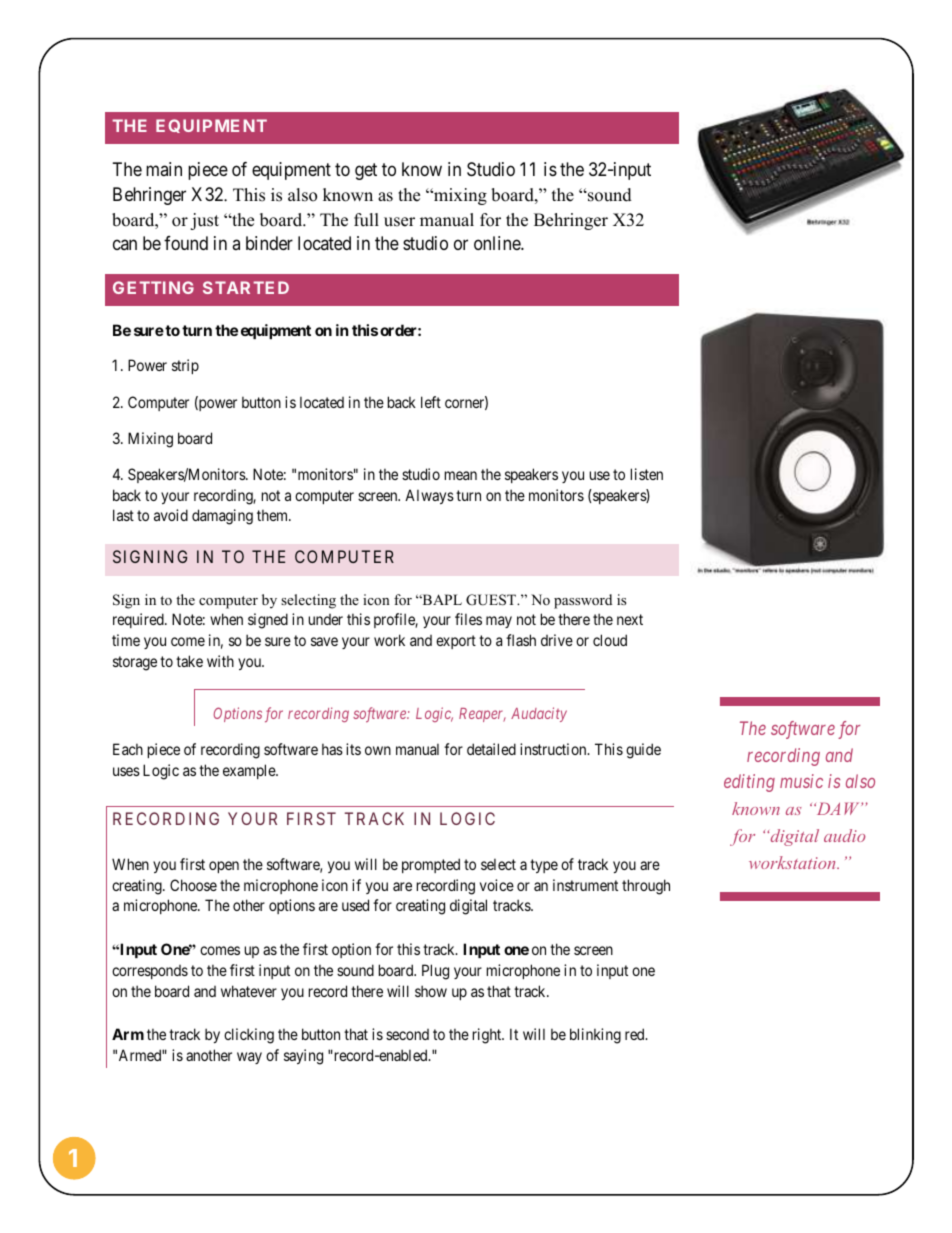  I want to click on open, so click(224, 867).
